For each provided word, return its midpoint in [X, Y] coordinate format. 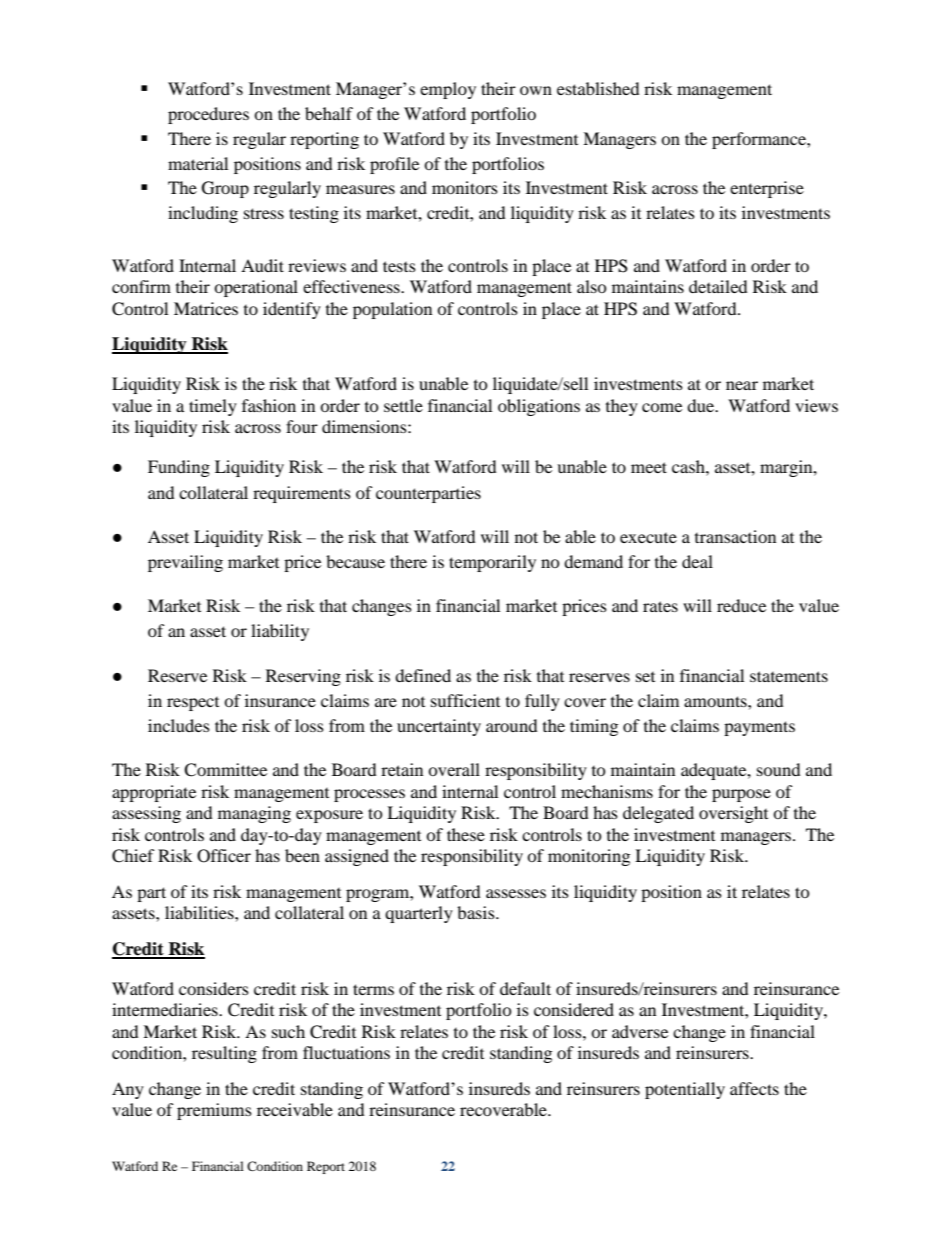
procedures [208, 115]
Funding [179, 468]
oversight [733, 814]
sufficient [465, 700]
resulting [224, 1054]
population [392, 310]
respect [193, 704]
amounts [716, 701]
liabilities [200, 912]
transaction [735, 536]
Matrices [206, 308]
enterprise [767, 189]
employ [448, 90]
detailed [718, 286]
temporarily [492, 563]
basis [477, 912]
